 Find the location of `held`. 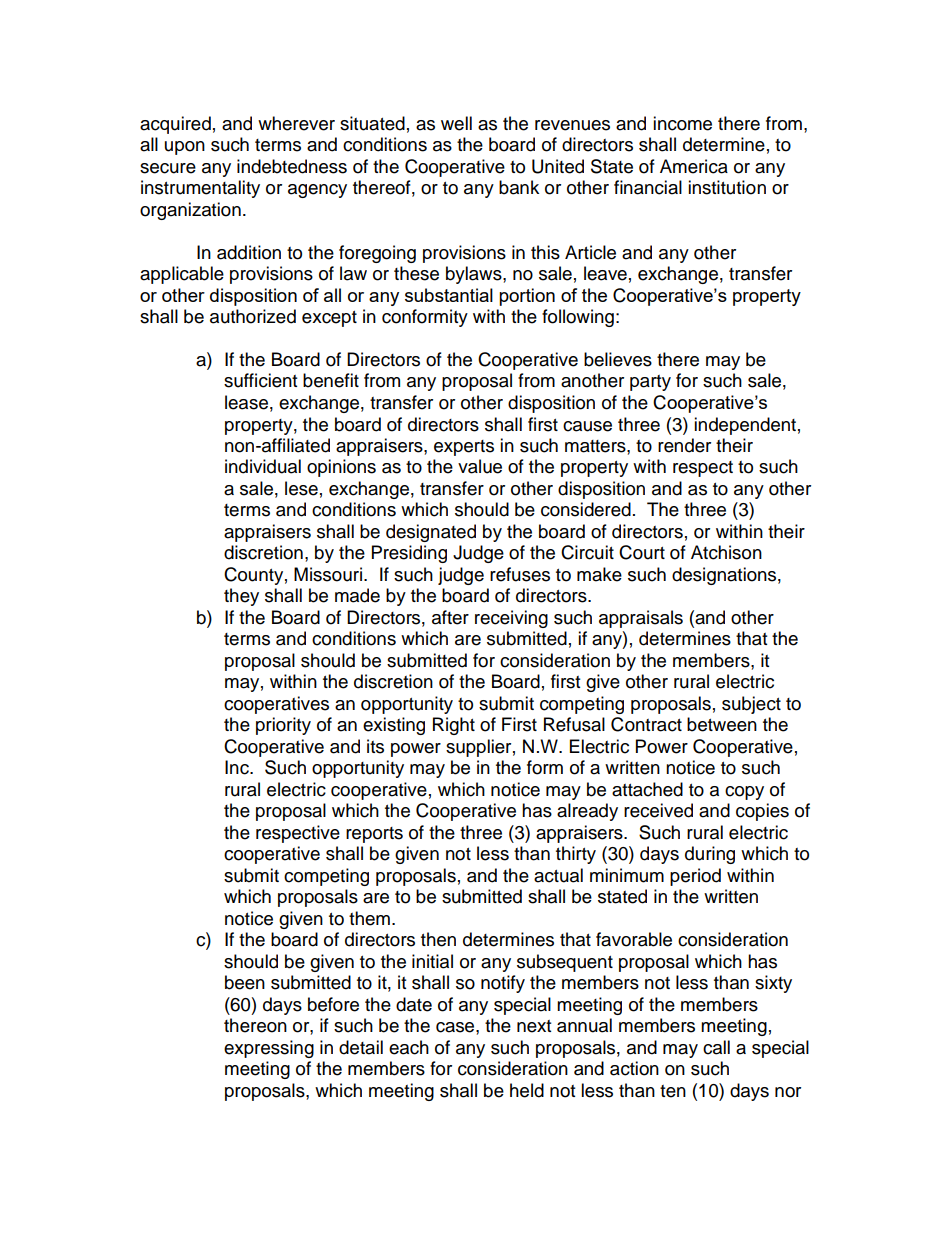

held is located at coordinates (527, 1090).
